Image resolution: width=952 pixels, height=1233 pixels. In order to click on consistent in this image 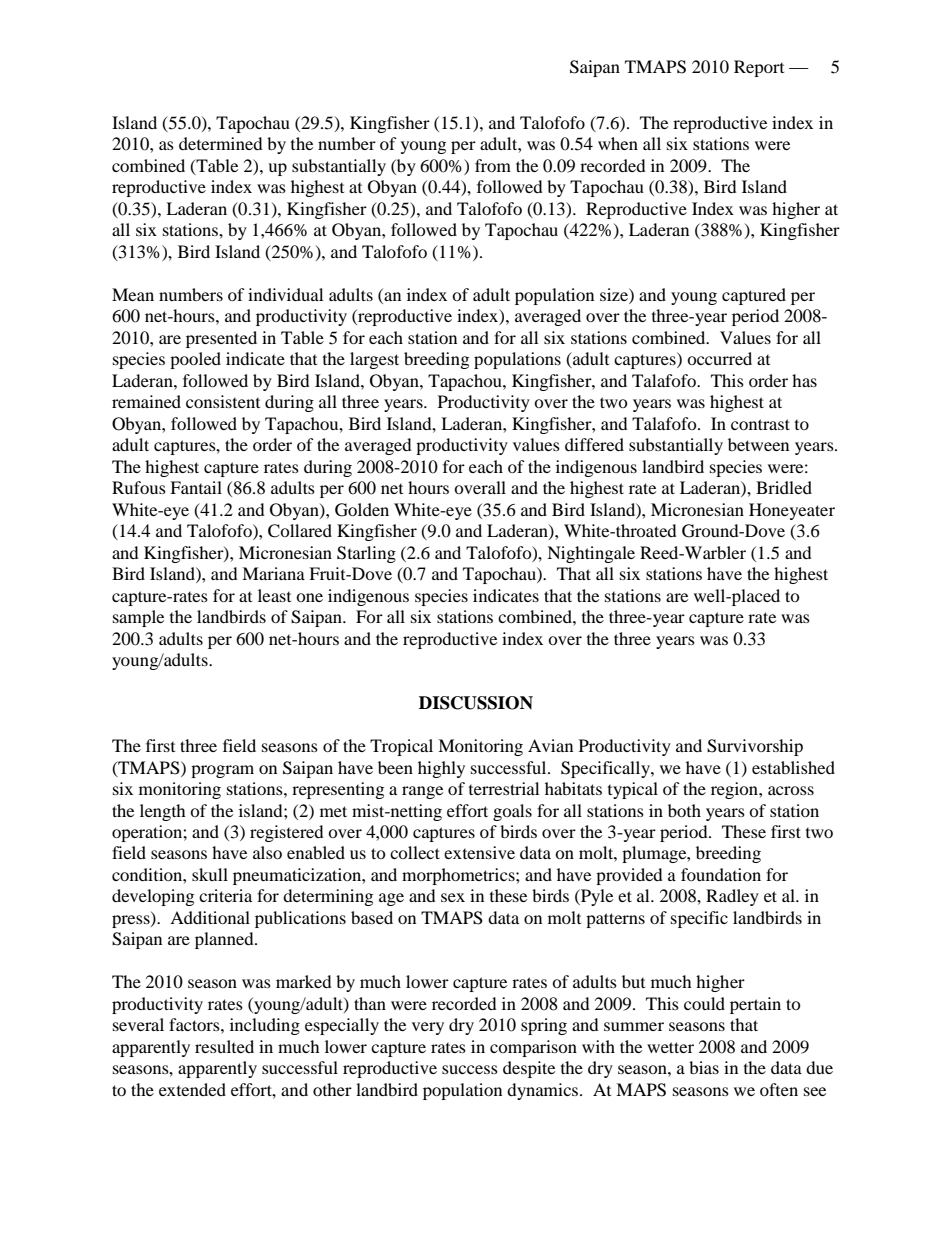, I will do `click(223, 401)`.
